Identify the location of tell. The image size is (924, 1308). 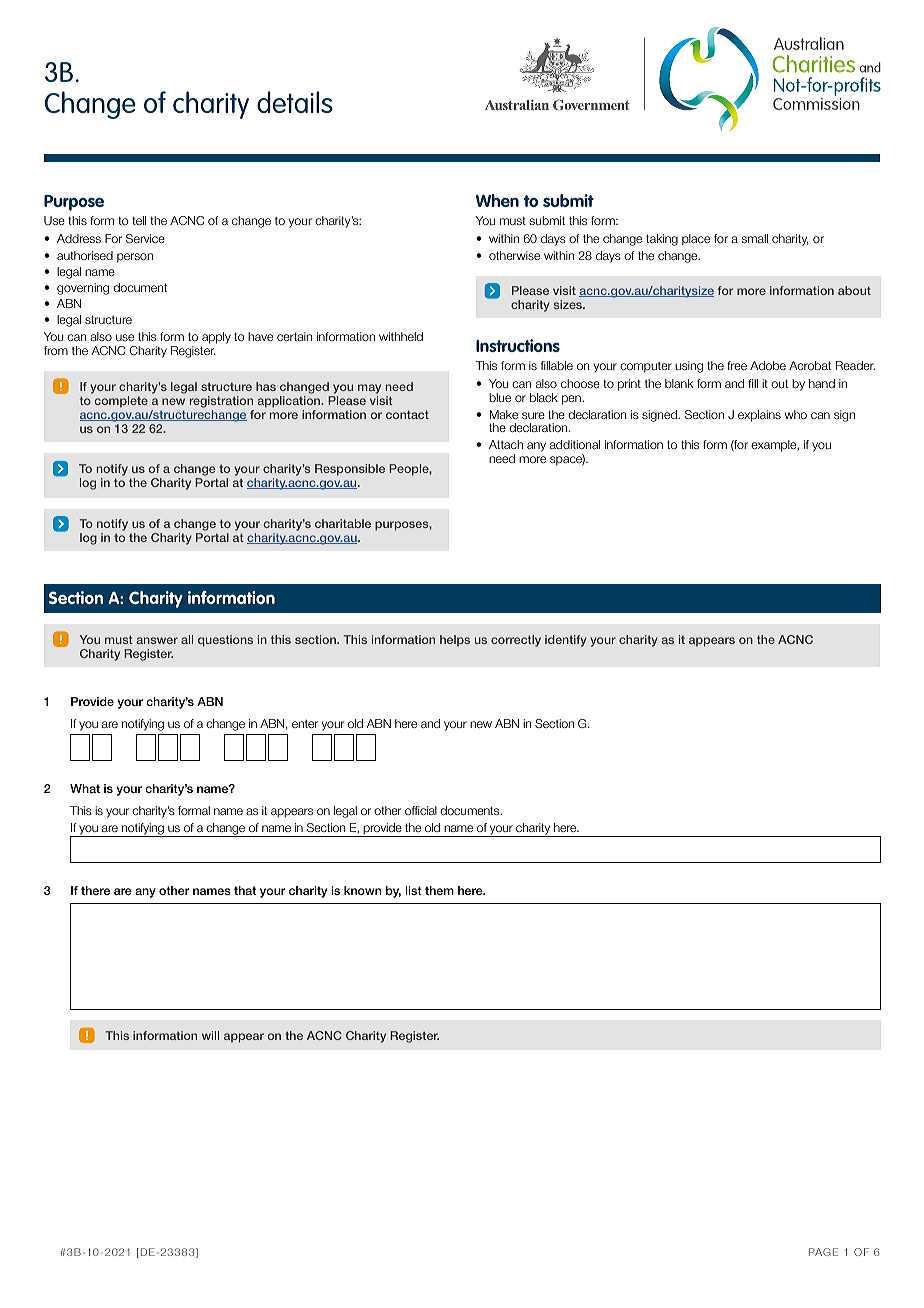
(139, 220).
